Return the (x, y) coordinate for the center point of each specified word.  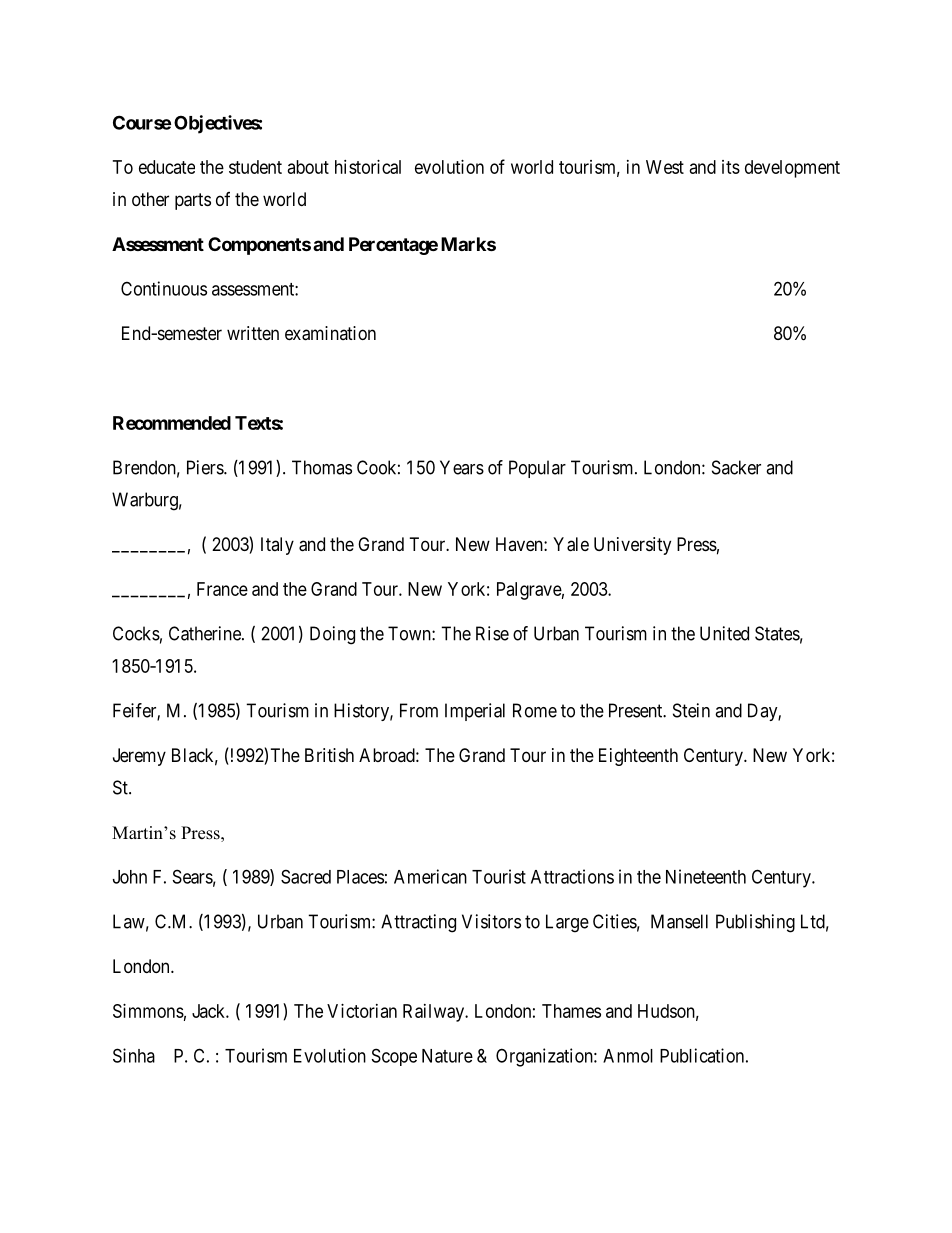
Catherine (206, 633)
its (731, 167)
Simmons (148, 1011)
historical (368, 167)
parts (193, 201)
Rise (492, 633)
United (724, 633)
